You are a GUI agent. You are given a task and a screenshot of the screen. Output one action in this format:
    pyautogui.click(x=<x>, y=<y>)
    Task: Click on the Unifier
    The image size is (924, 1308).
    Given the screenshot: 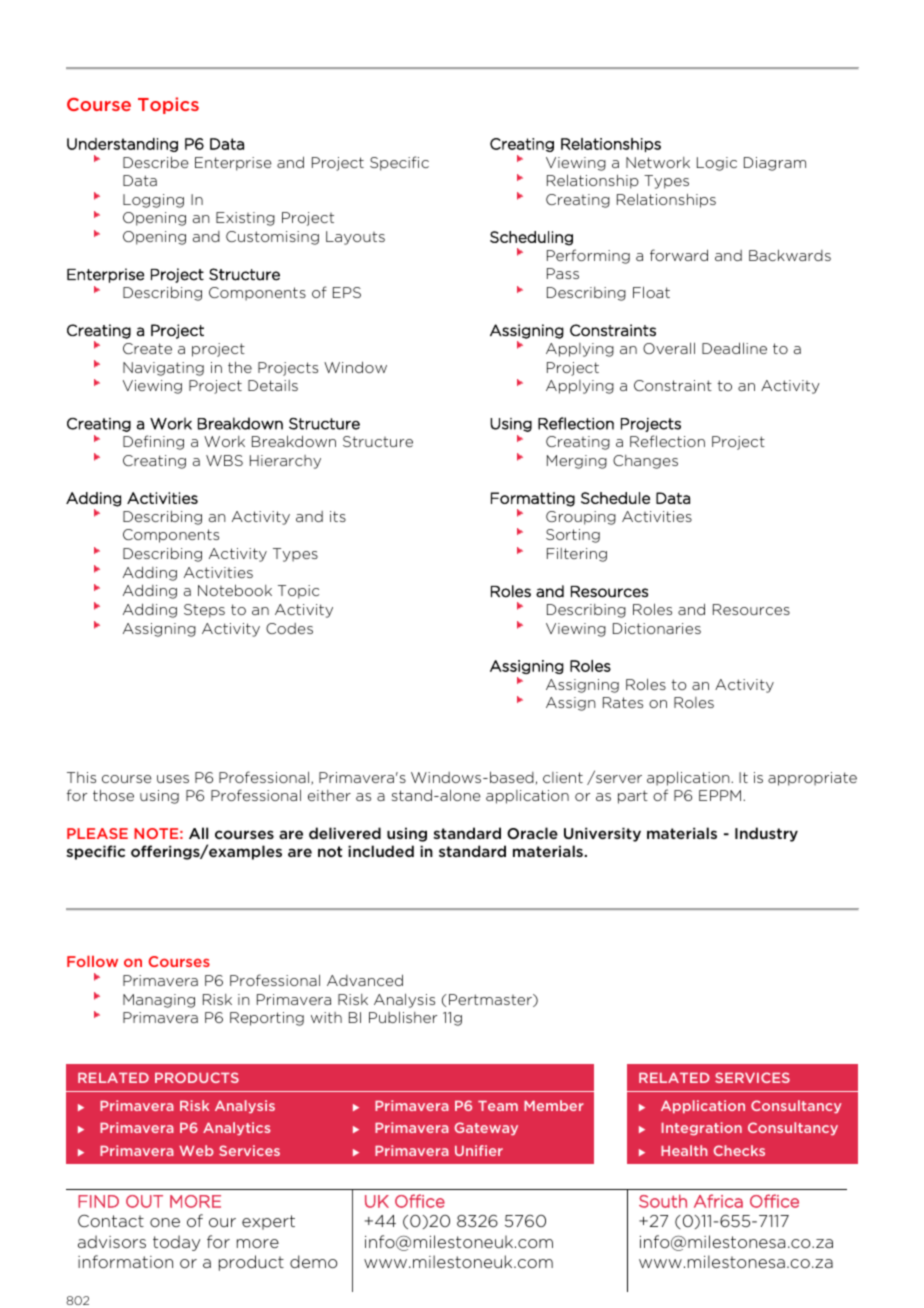 What is the action you would take?
    pyautogui.click(x=479, y=1150)
